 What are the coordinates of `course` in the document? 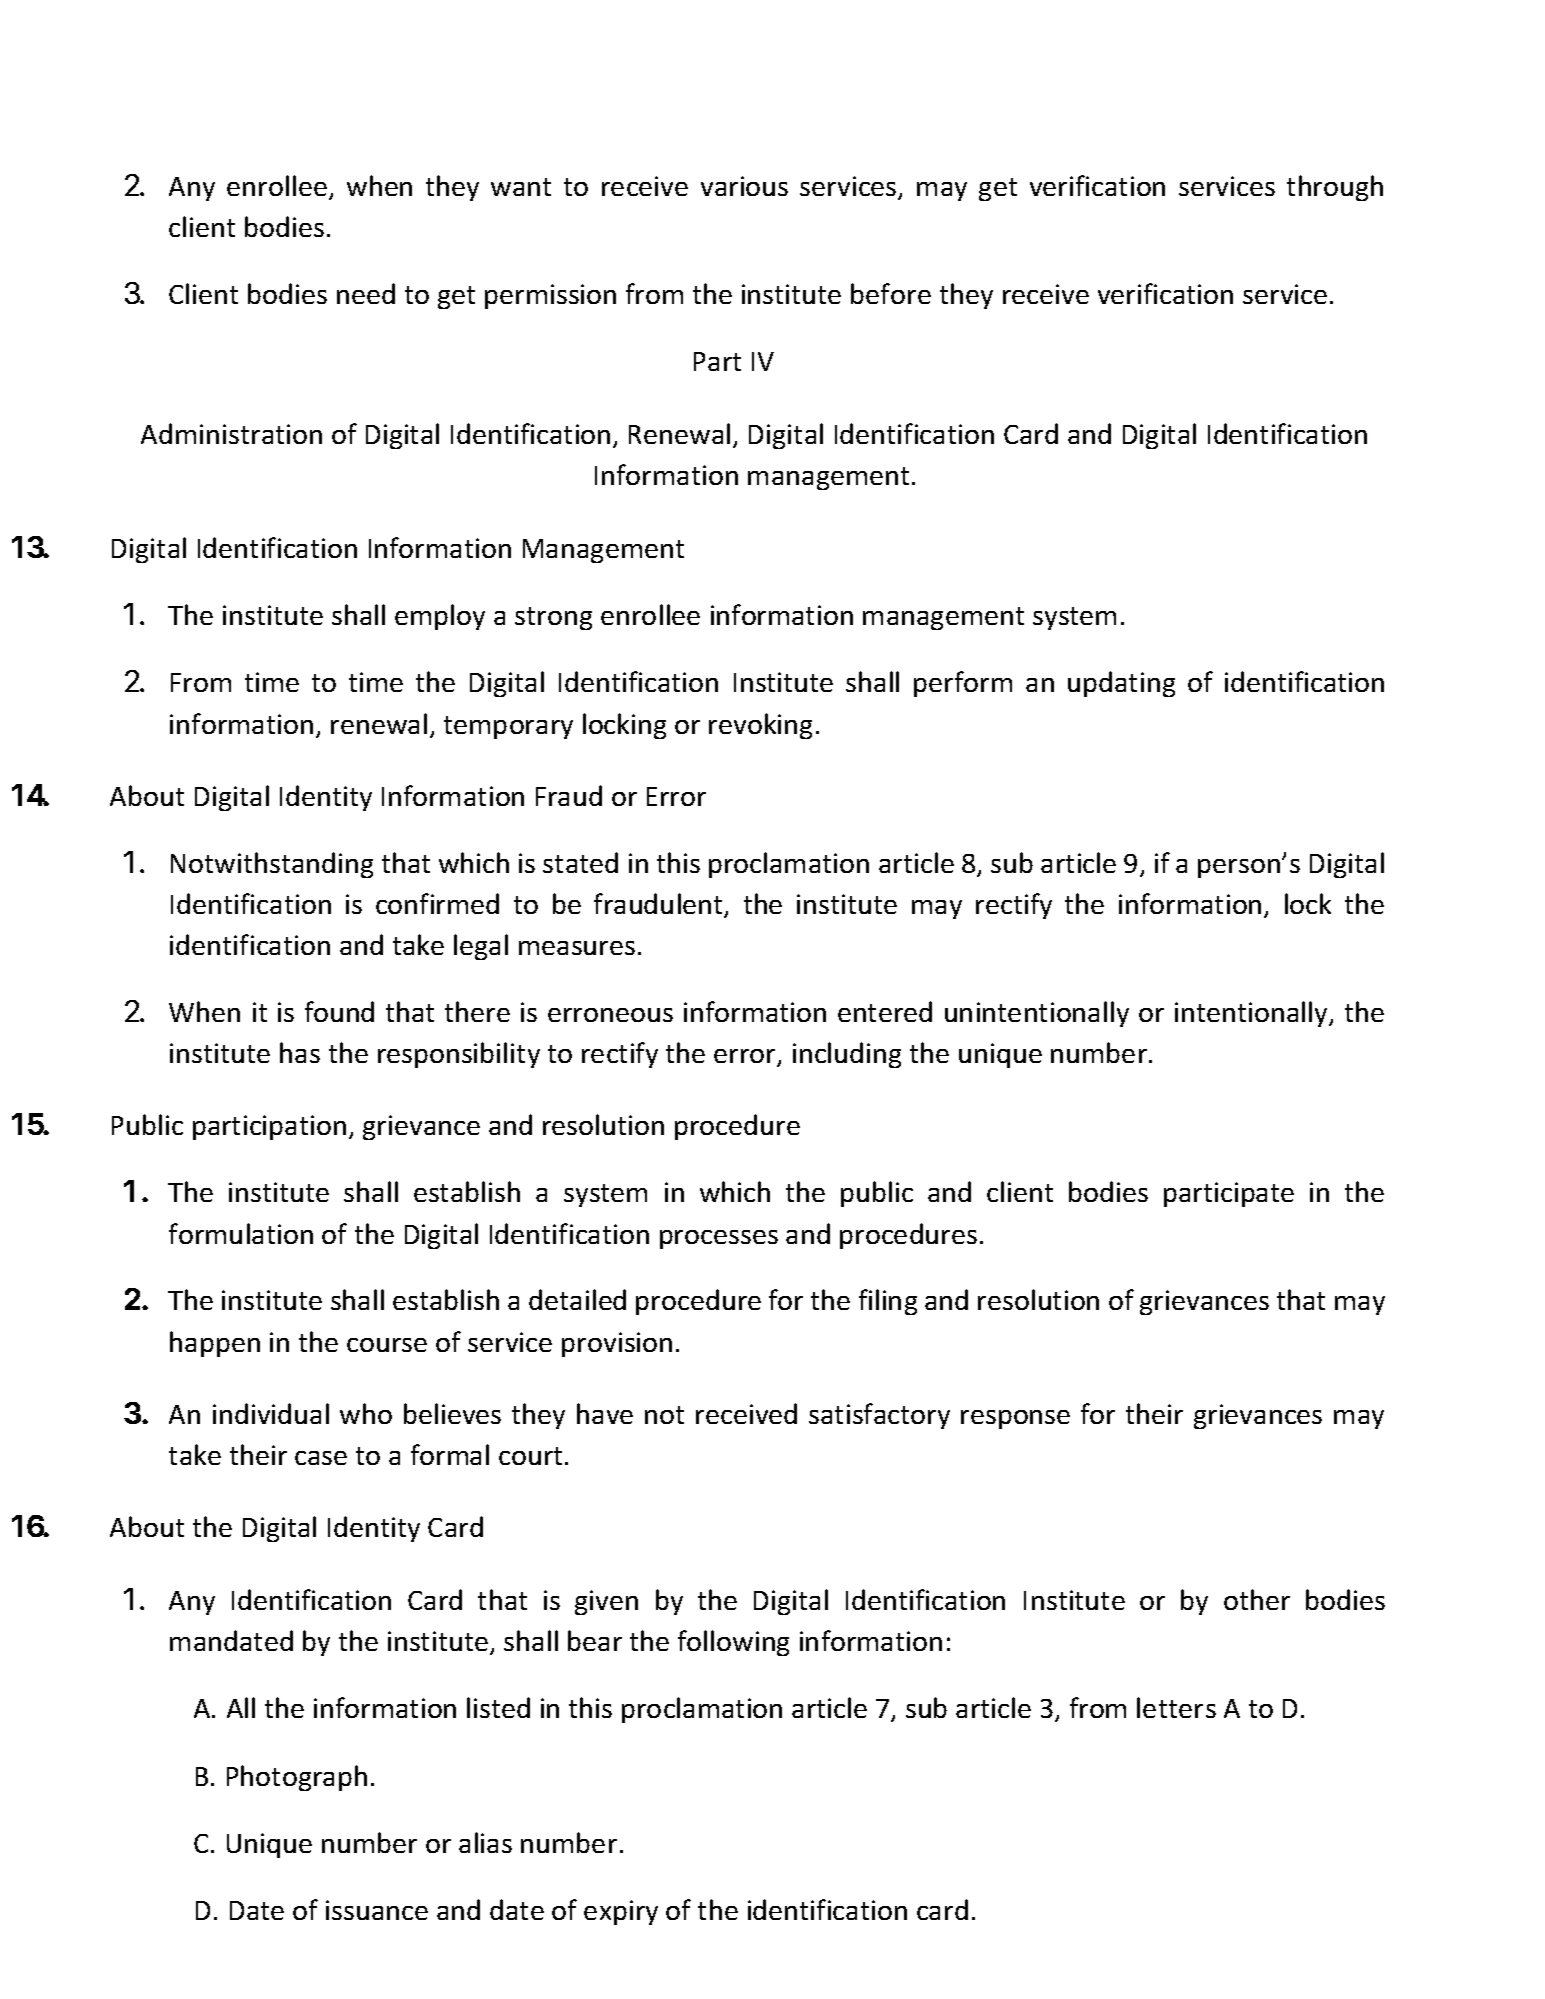 It's located at (387, 1345).
